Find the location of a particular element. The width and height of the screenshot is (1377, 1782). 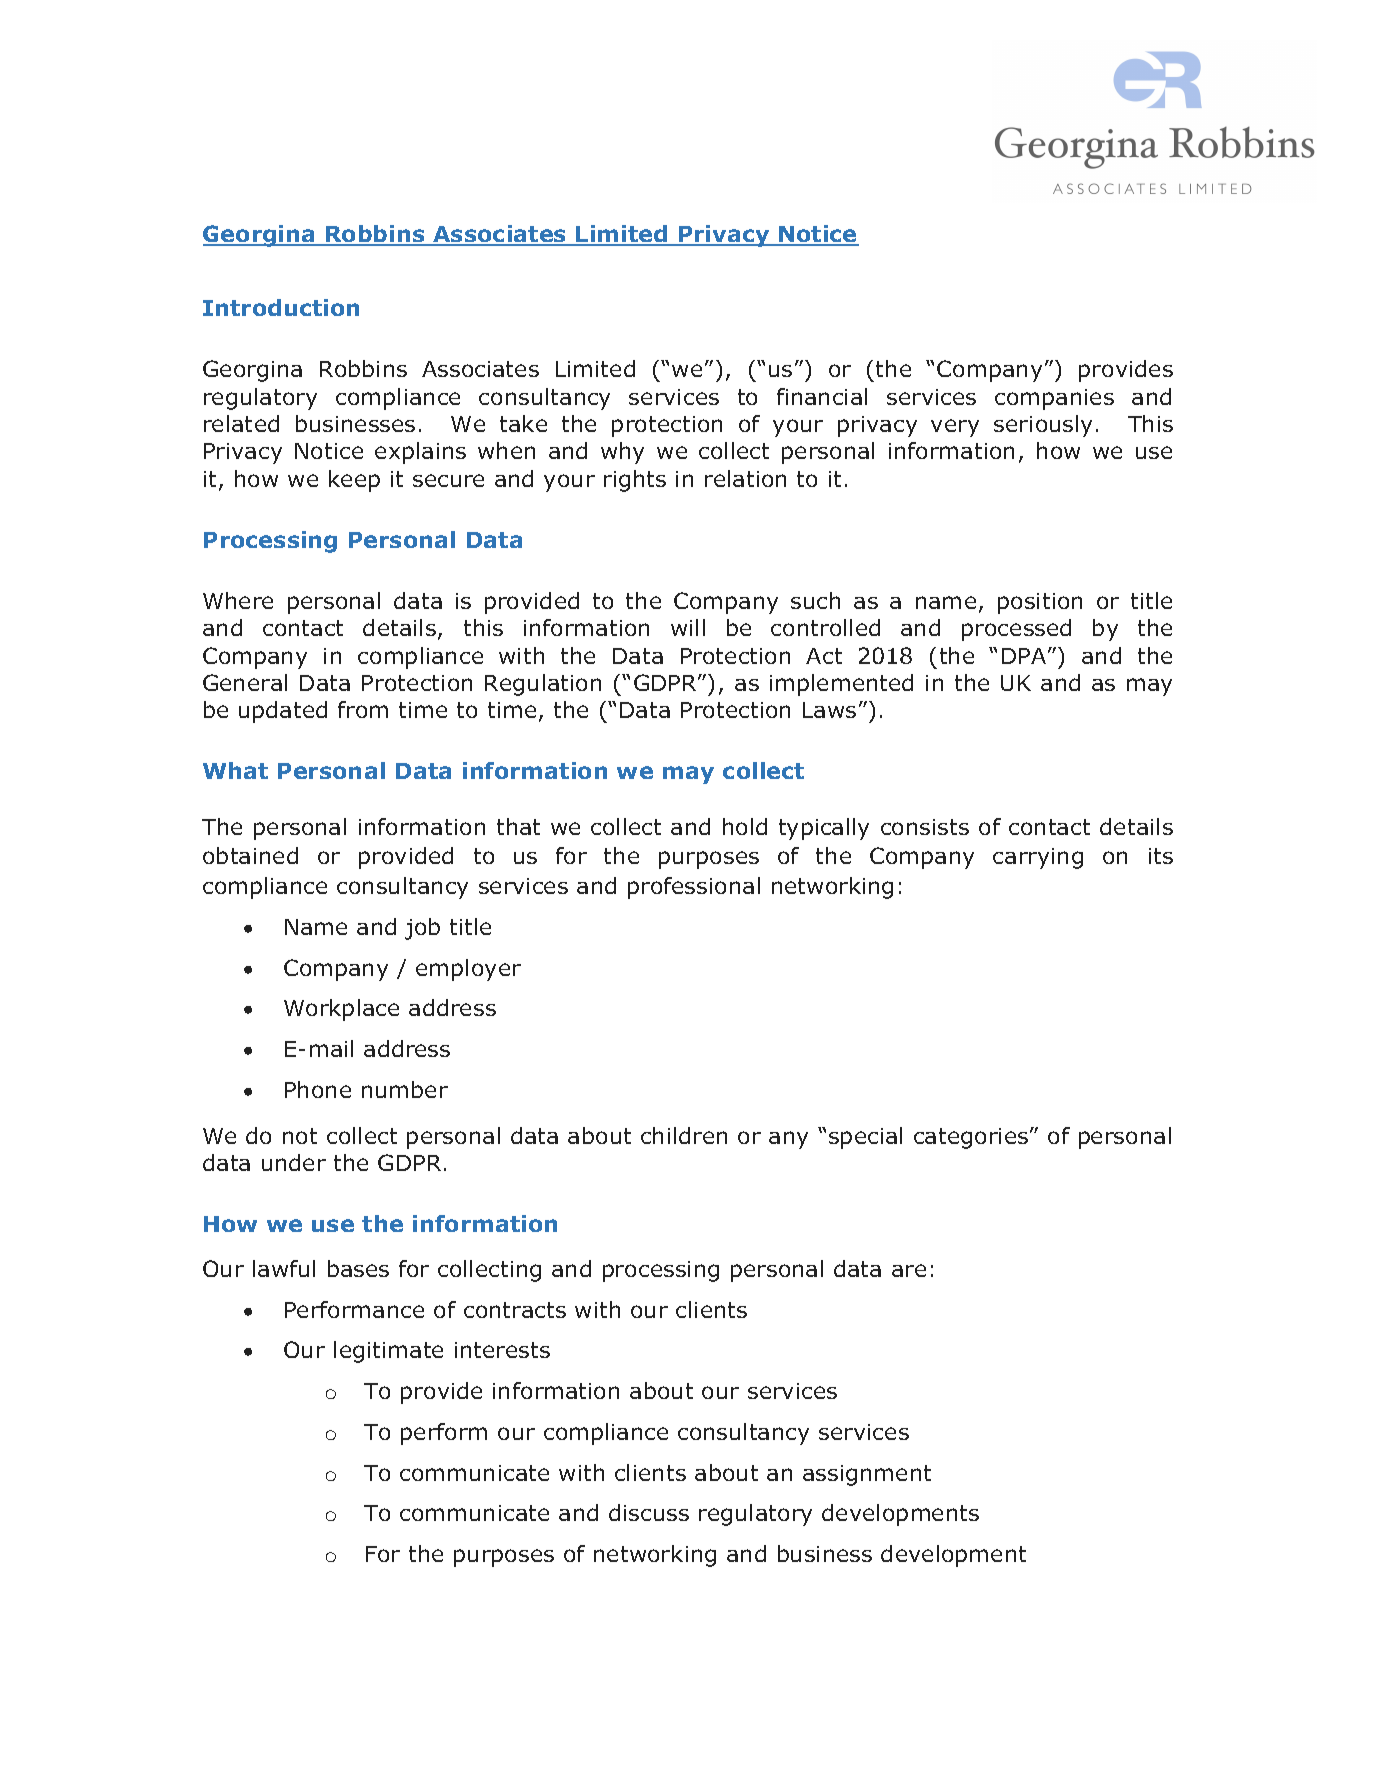

financial is located at coordinates (822, 396).
